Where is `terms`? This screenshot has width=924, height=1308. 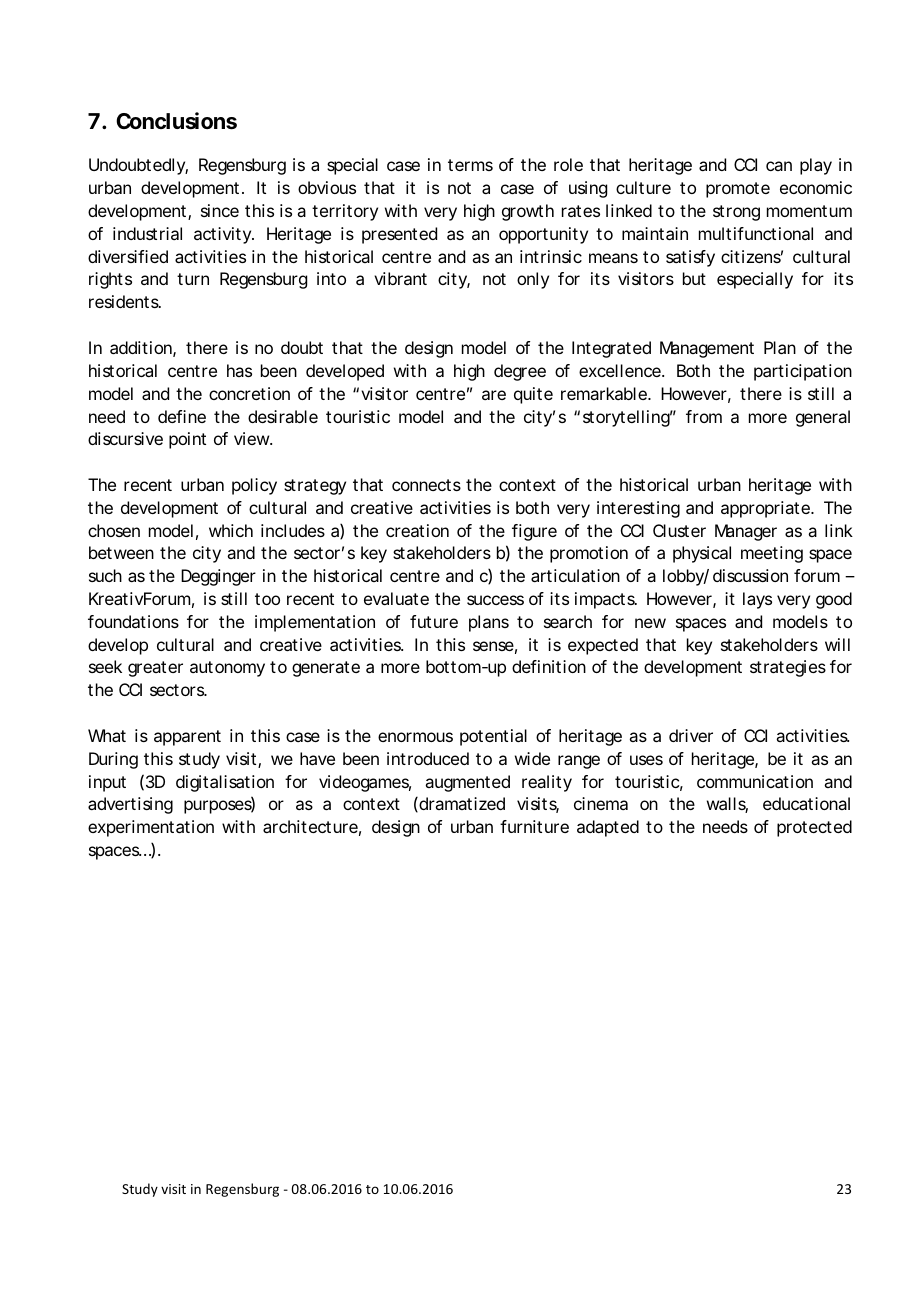 terms is located at coordinates (470, 165).
